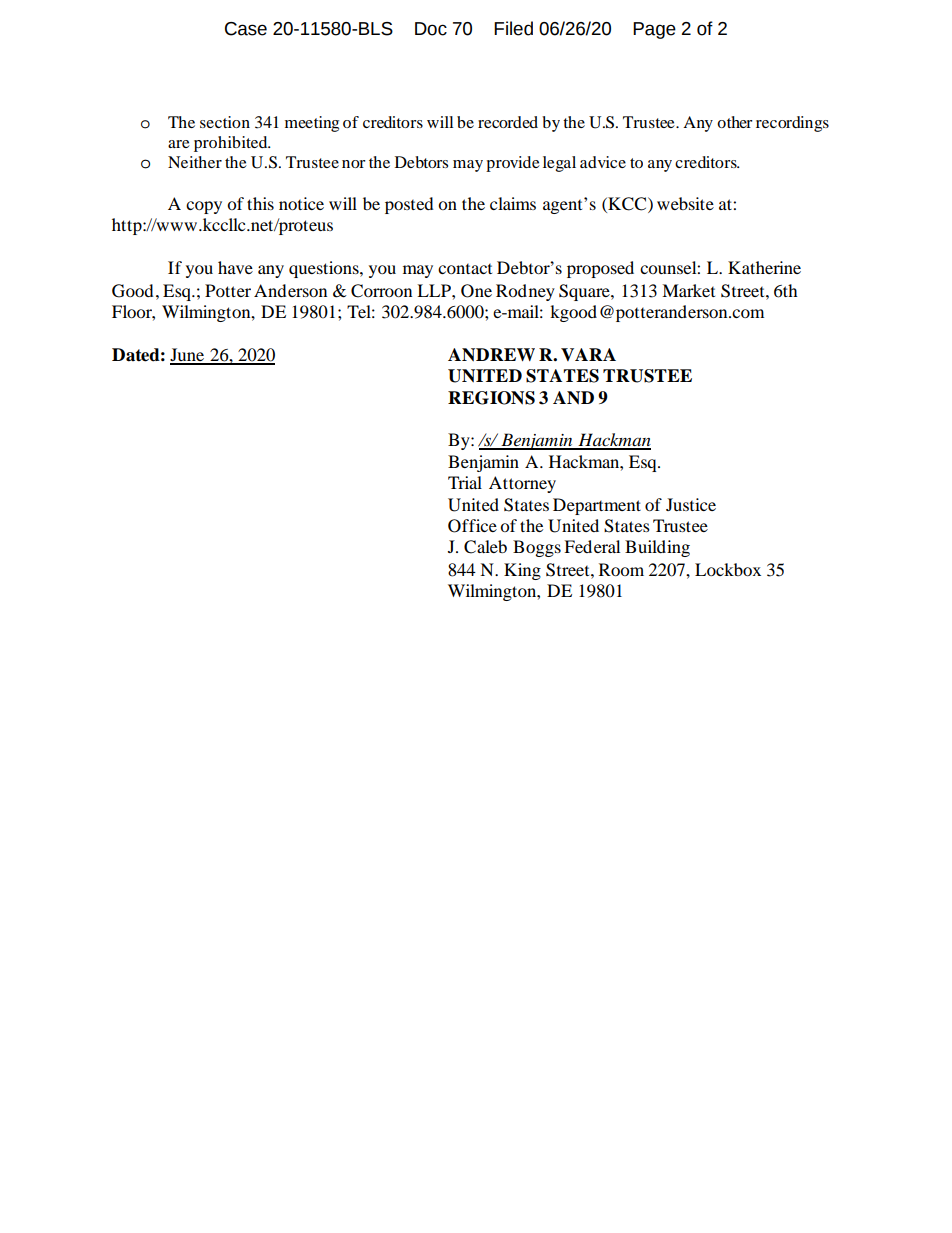 This document has height=1233, width=952. I want to click on Page, so click(654, 30).
